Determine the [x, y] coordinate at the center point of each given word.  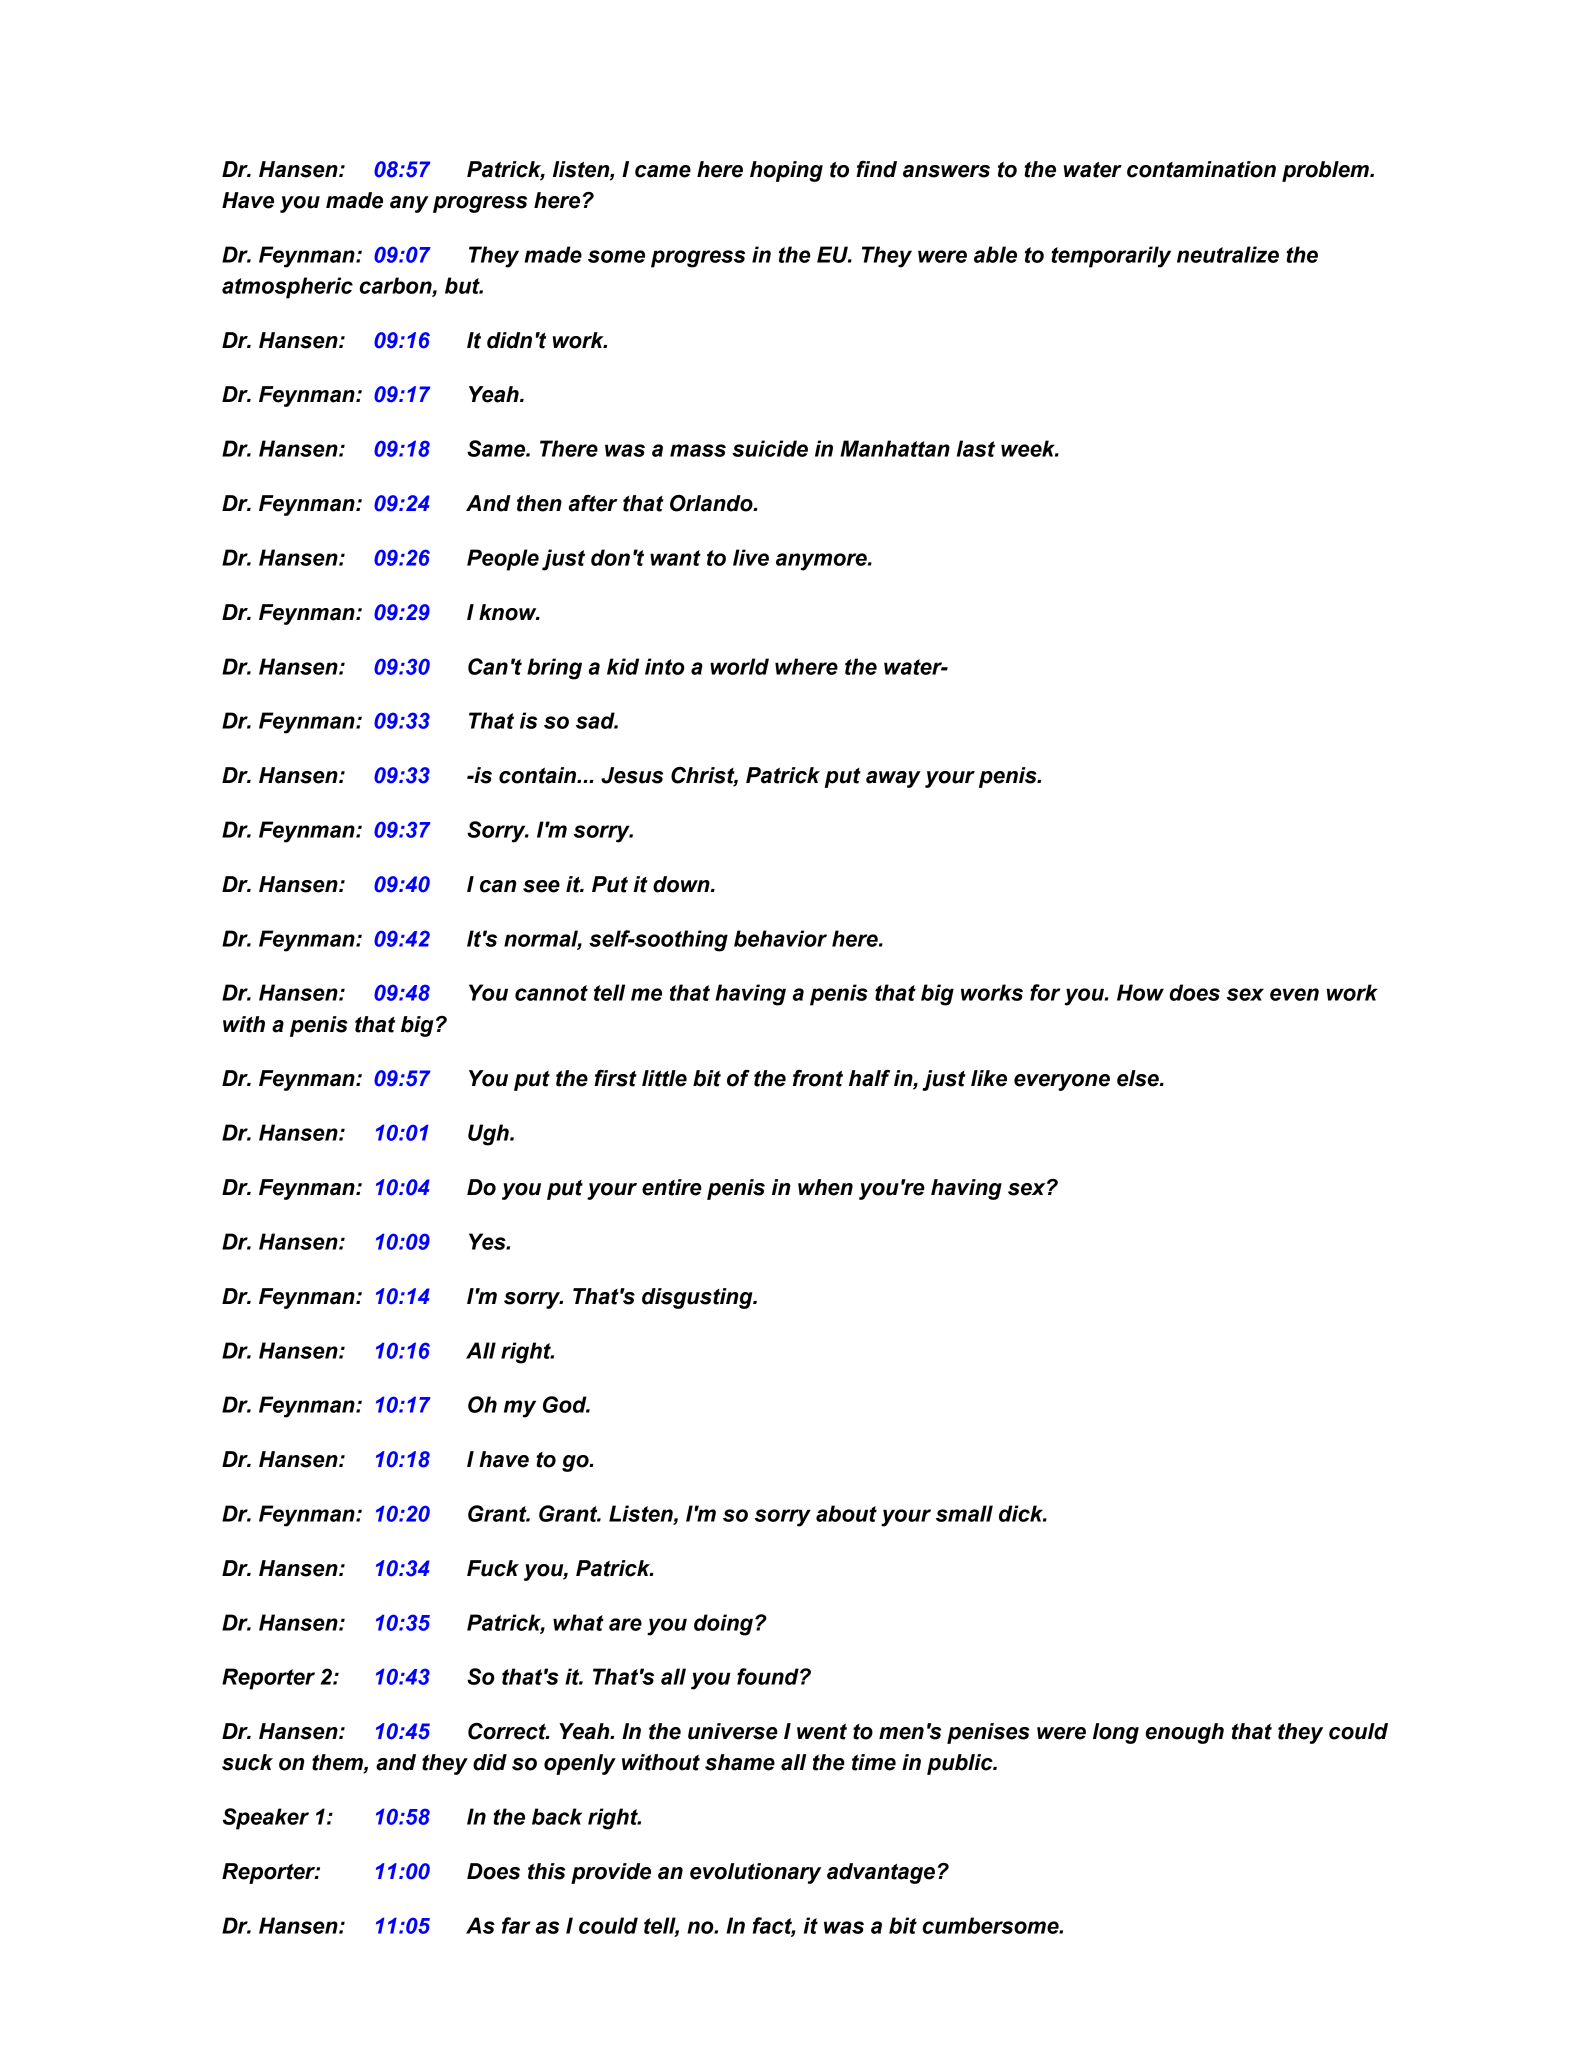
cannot [551, 993]
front [818, 1078]
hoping [786, 171]
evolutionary [755, 1873]
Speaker [266, 1819]
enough [1184, 1733]
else [1139, 1078]
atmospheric [287, 288]
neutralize [1228, 254]
